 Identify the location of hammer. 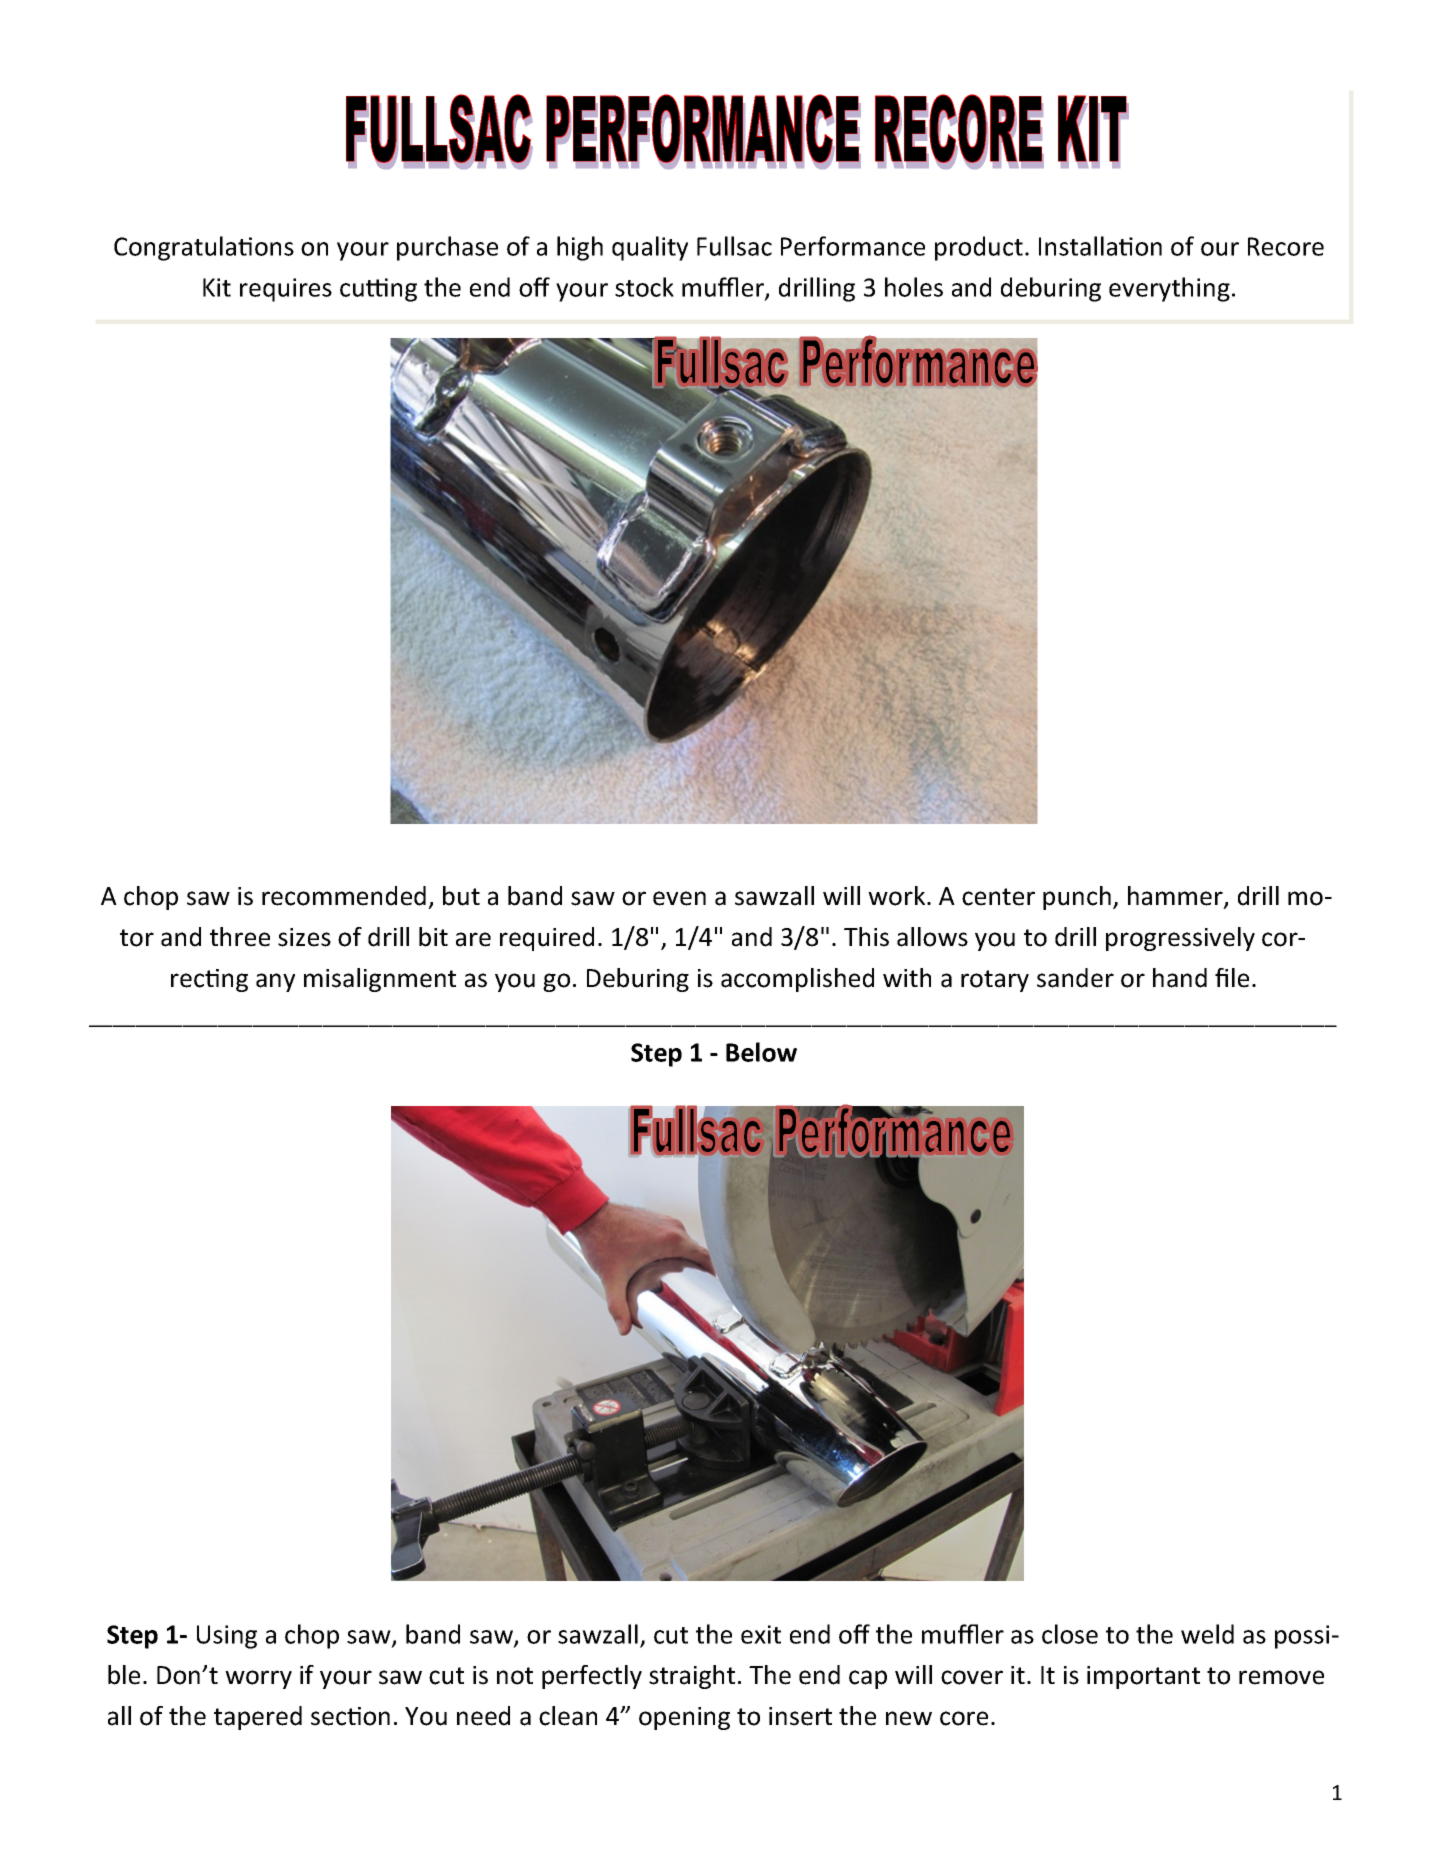
(1176, 897).
